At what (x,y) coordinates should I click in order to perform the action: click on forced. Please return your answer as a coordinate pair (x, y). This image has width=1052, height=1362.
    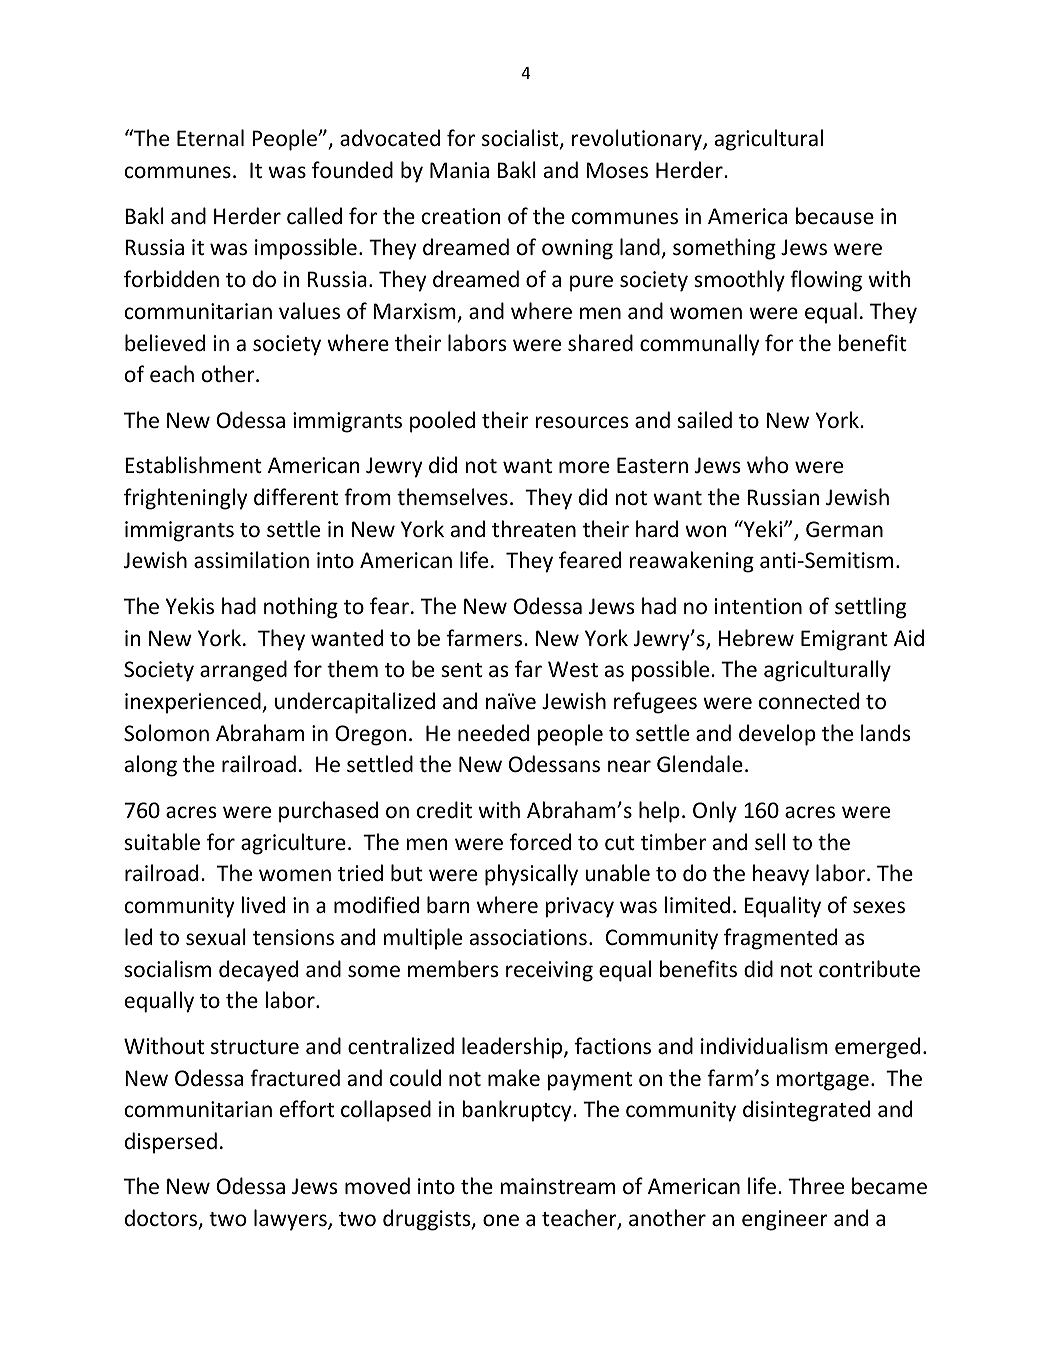
    Looking at the image, I should click on (540, 842).
